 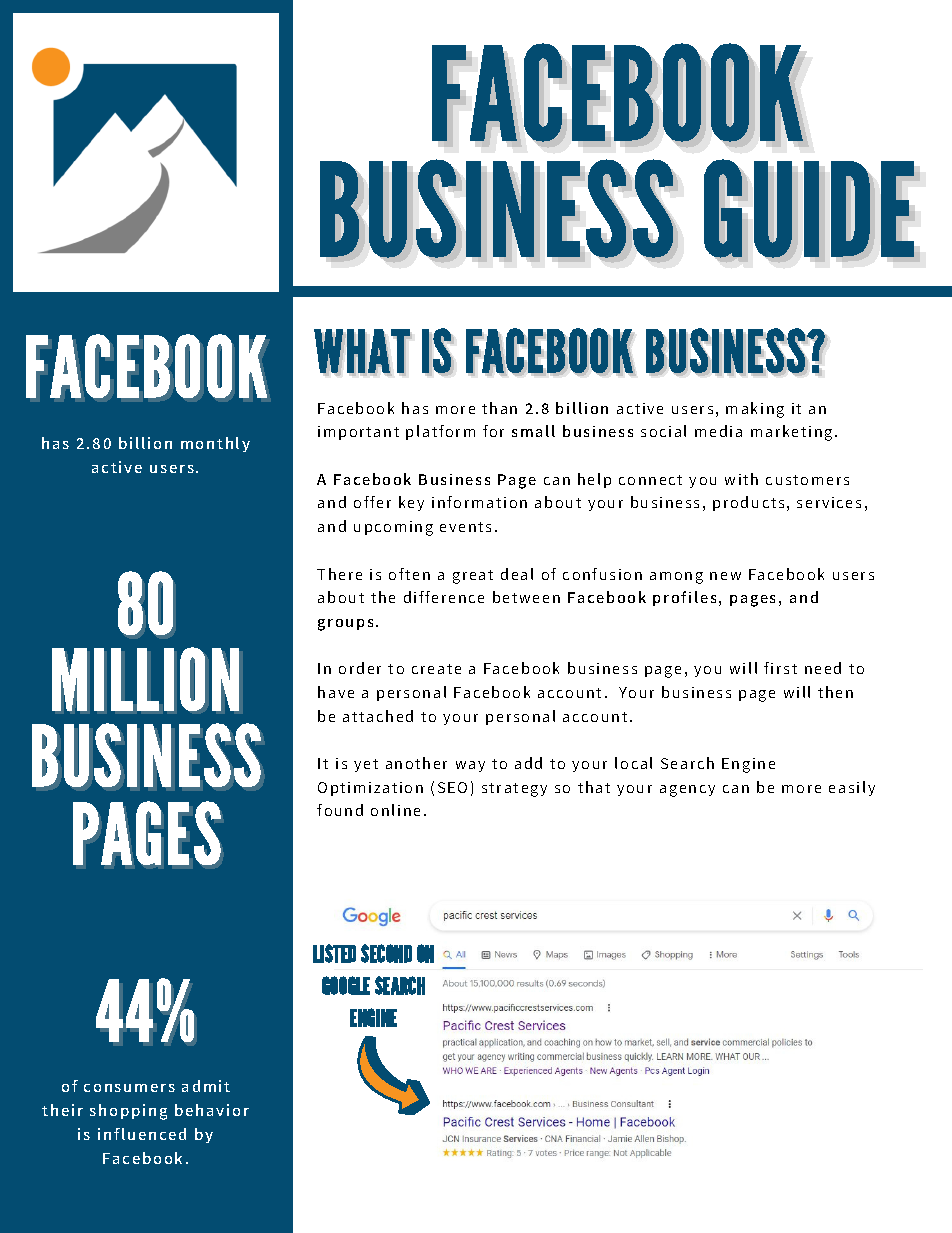 What do you see at coordinates (340, 810) in the screenshot?
I see `found` at bounding box center [340, 810].
